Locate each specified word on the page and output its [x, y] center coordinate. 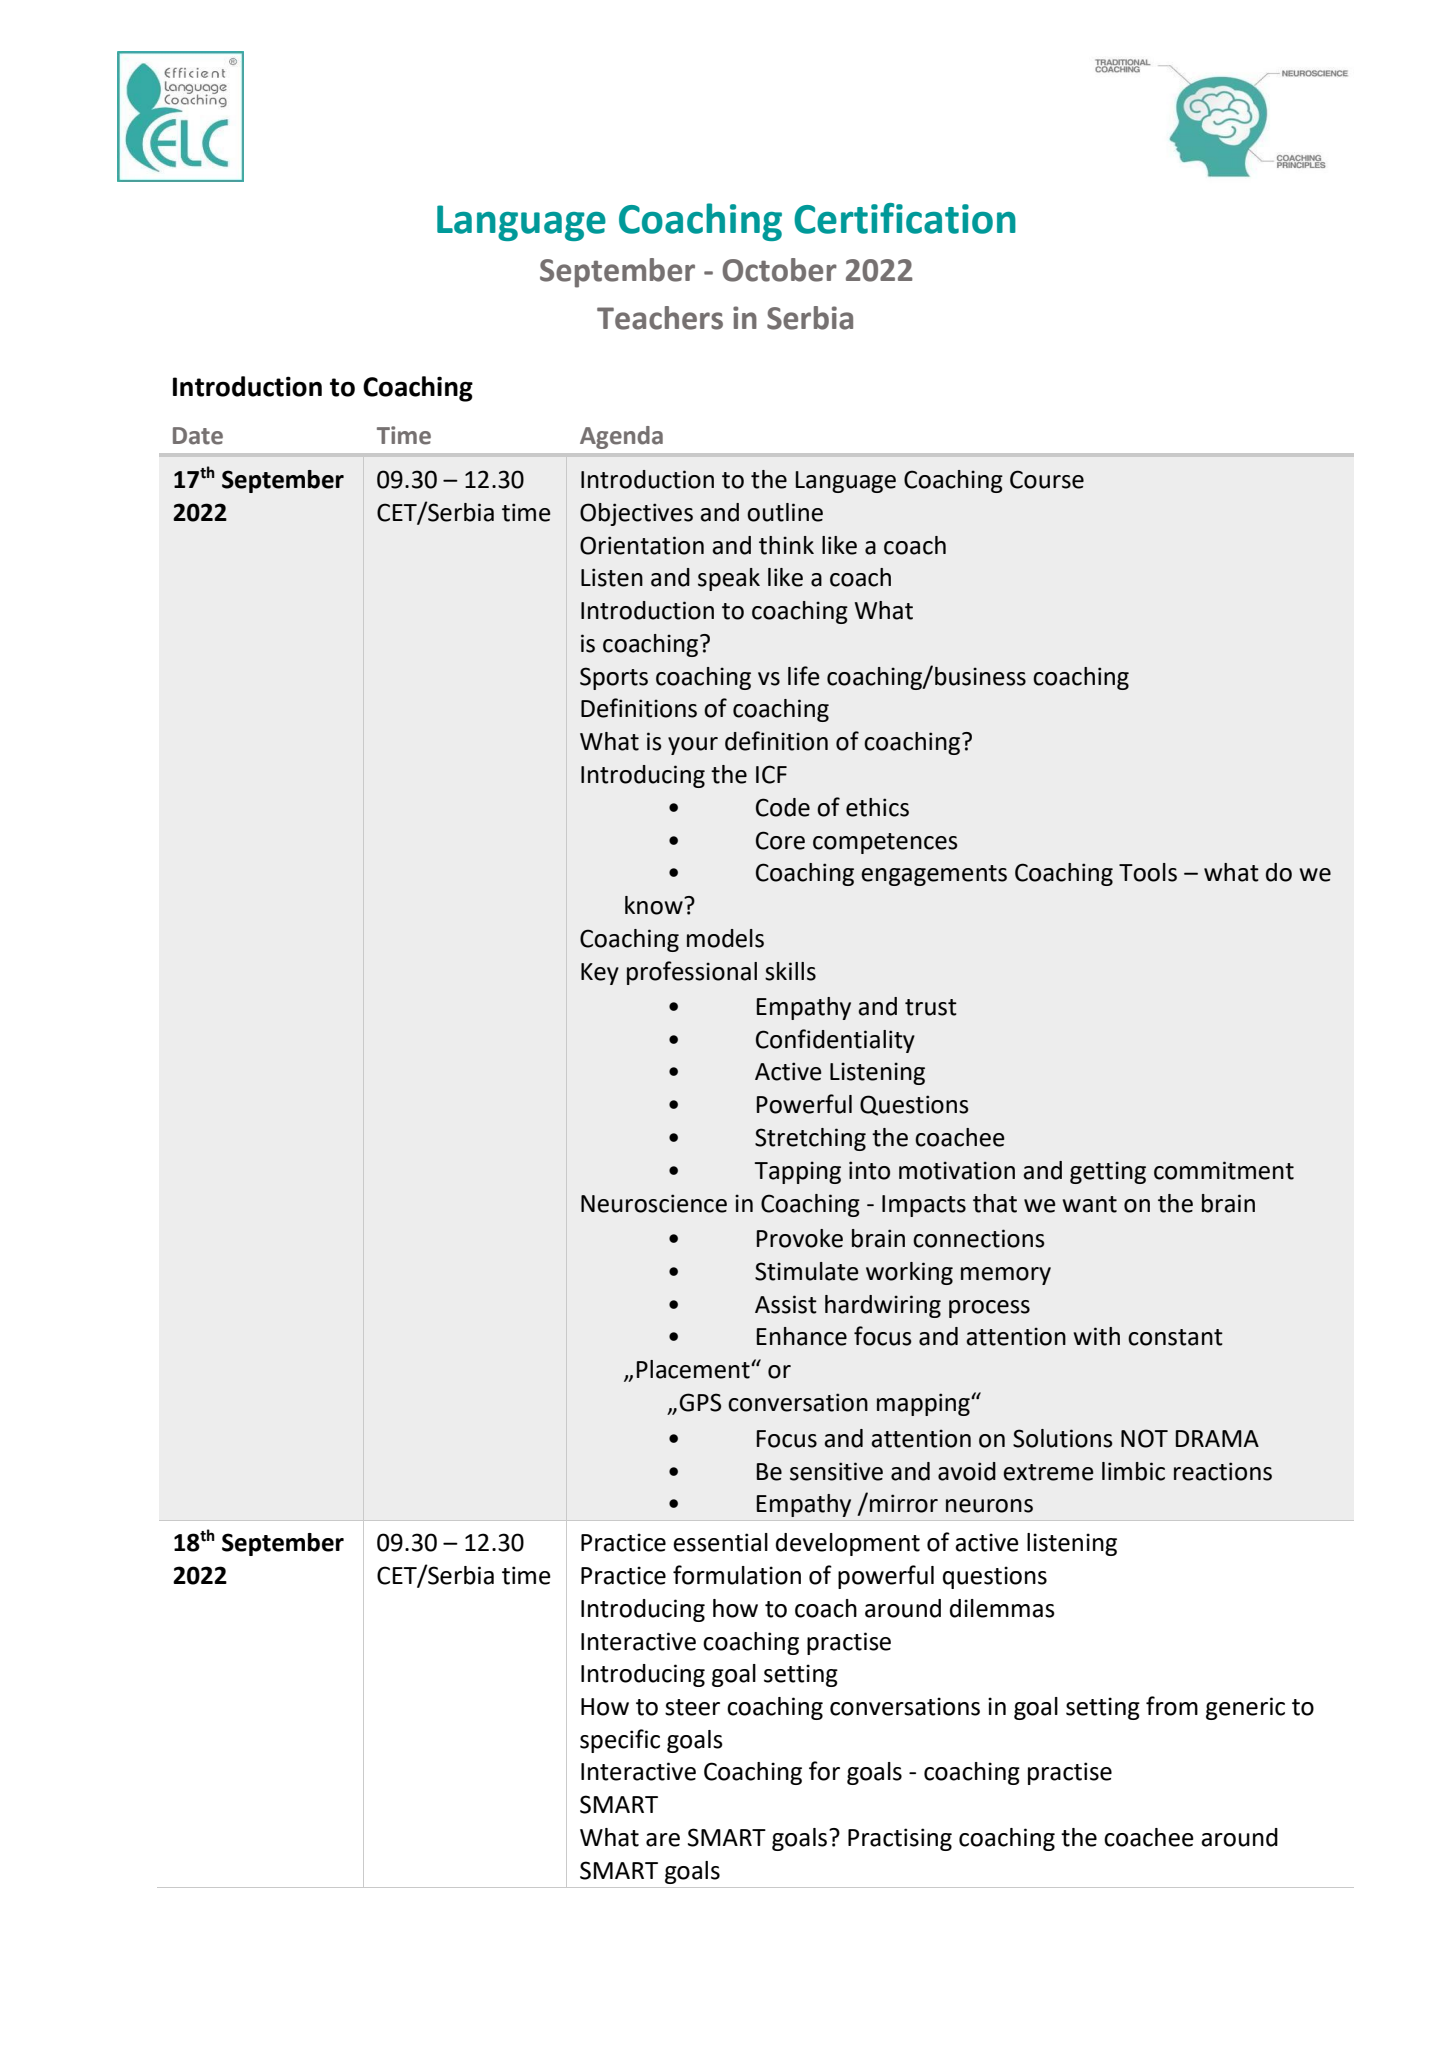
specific [620, 1741]
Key [600, 974]
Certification [905, 218]
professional [692, 973]
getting [1108, 1172]
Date [198, 436]
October [779, 270]
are [663, 1840]
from [1172, 1706]
